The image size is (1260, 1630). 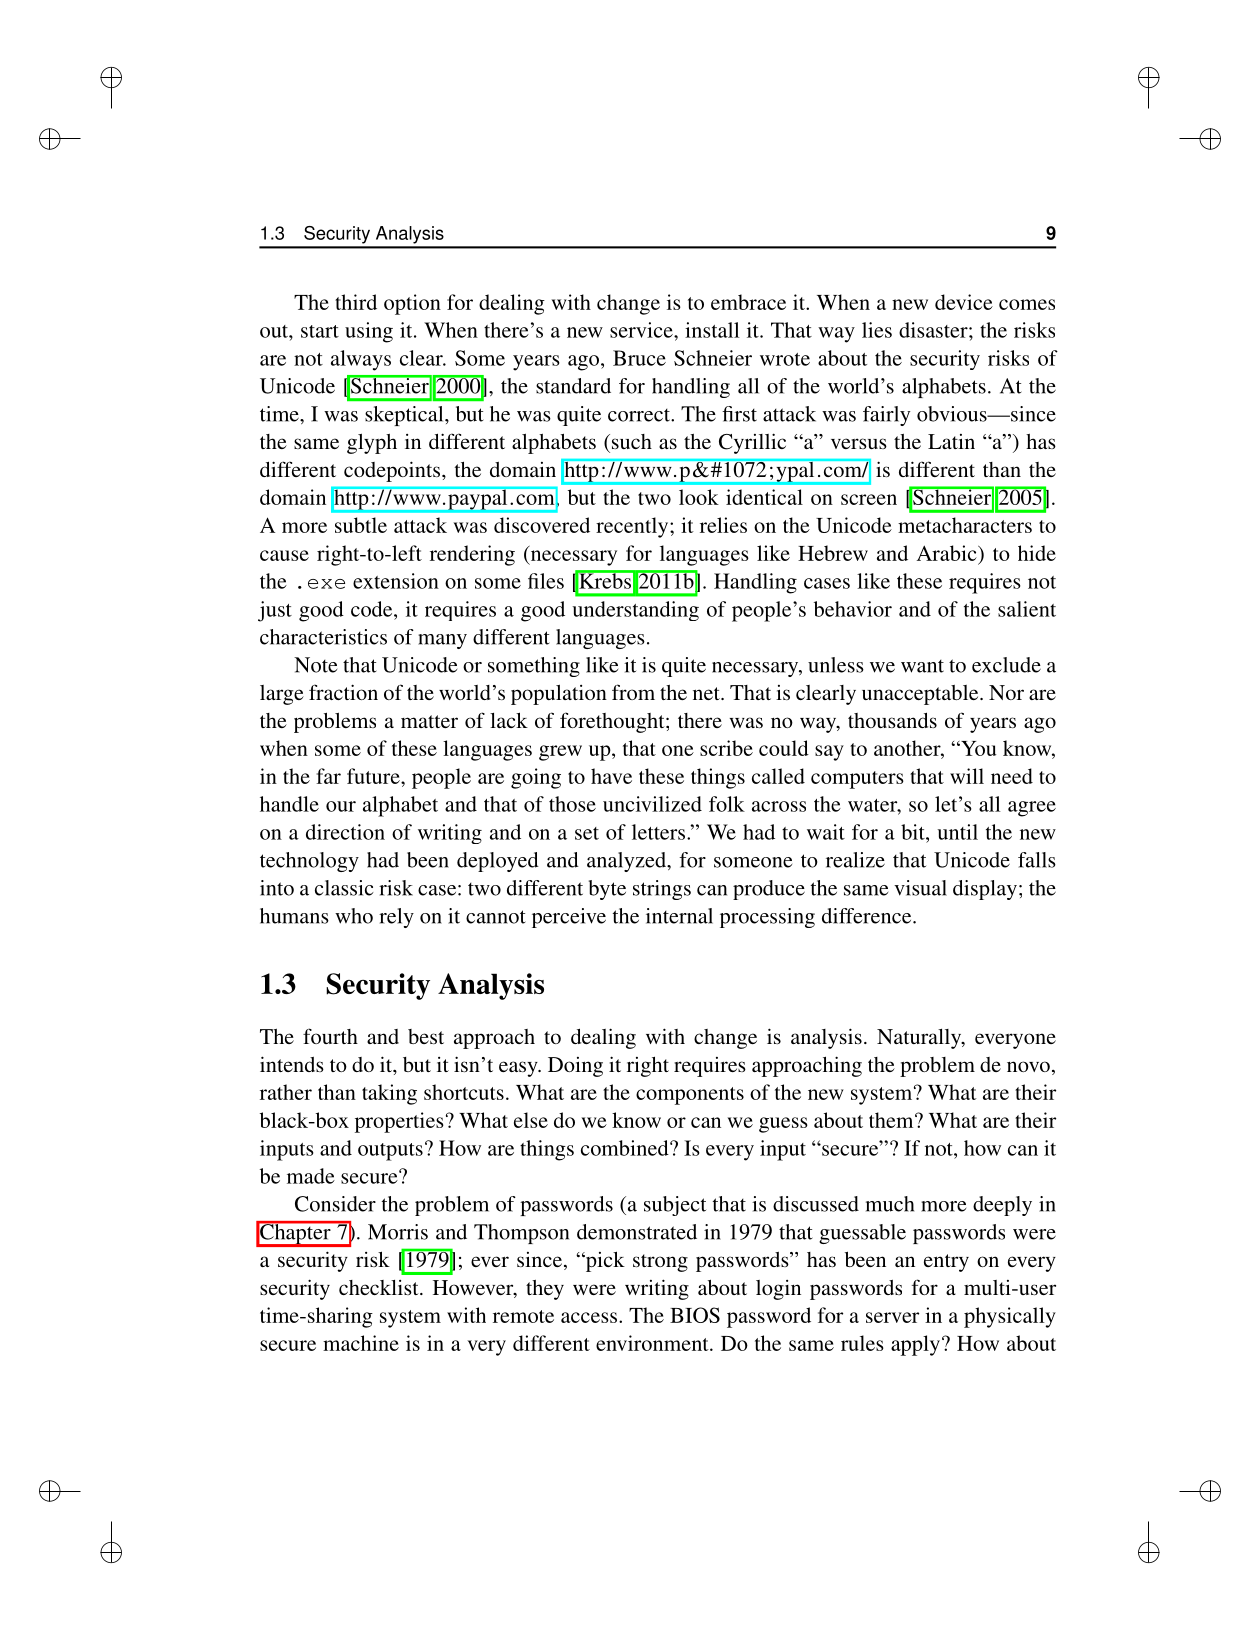 What do you see at coordinates (1028, 1066) in the document?
I see `novo` at bounding box center [1028, 1066].
